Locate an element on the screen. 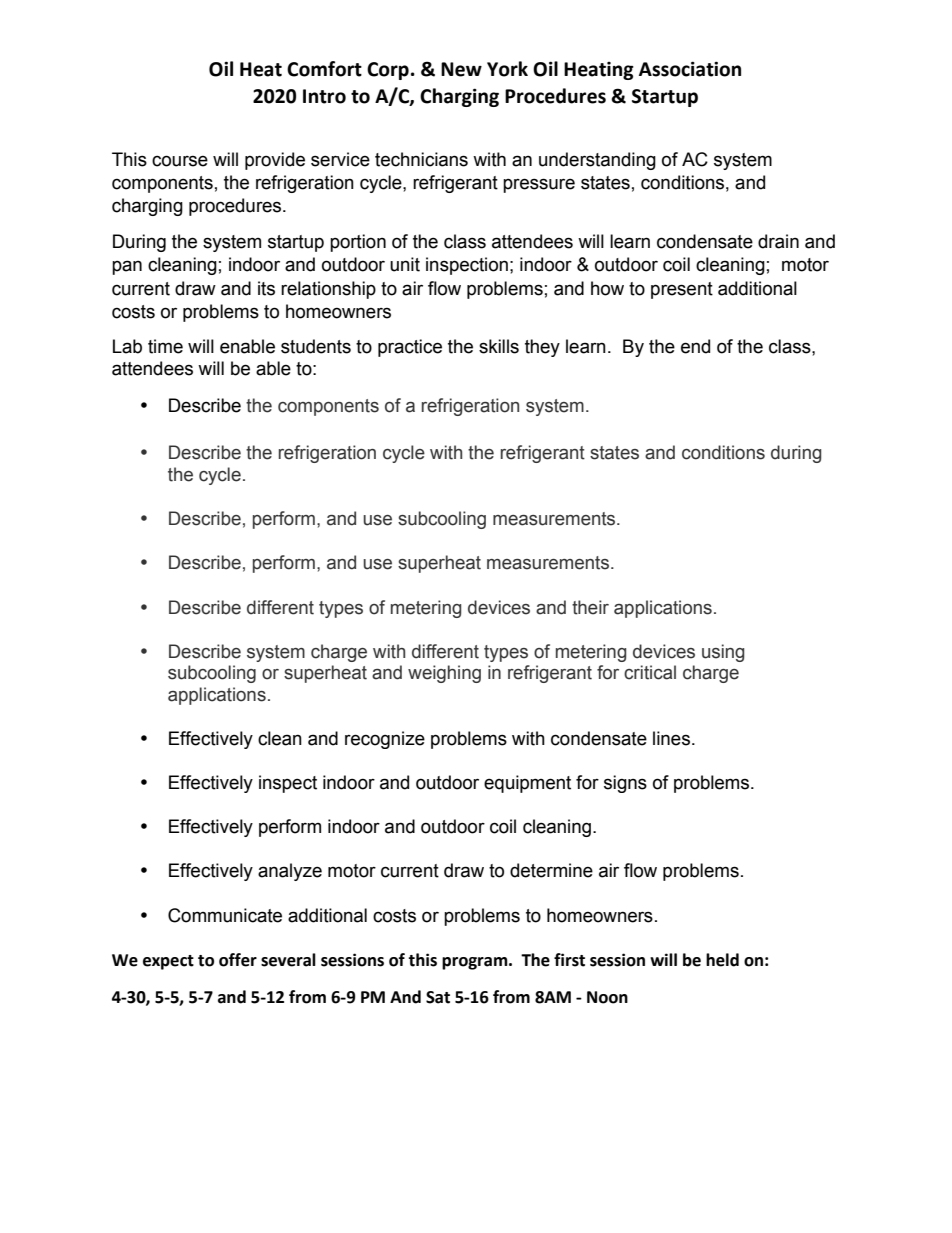 The image size is (952, 1233). equipment is located at coordinates (527, 784).
